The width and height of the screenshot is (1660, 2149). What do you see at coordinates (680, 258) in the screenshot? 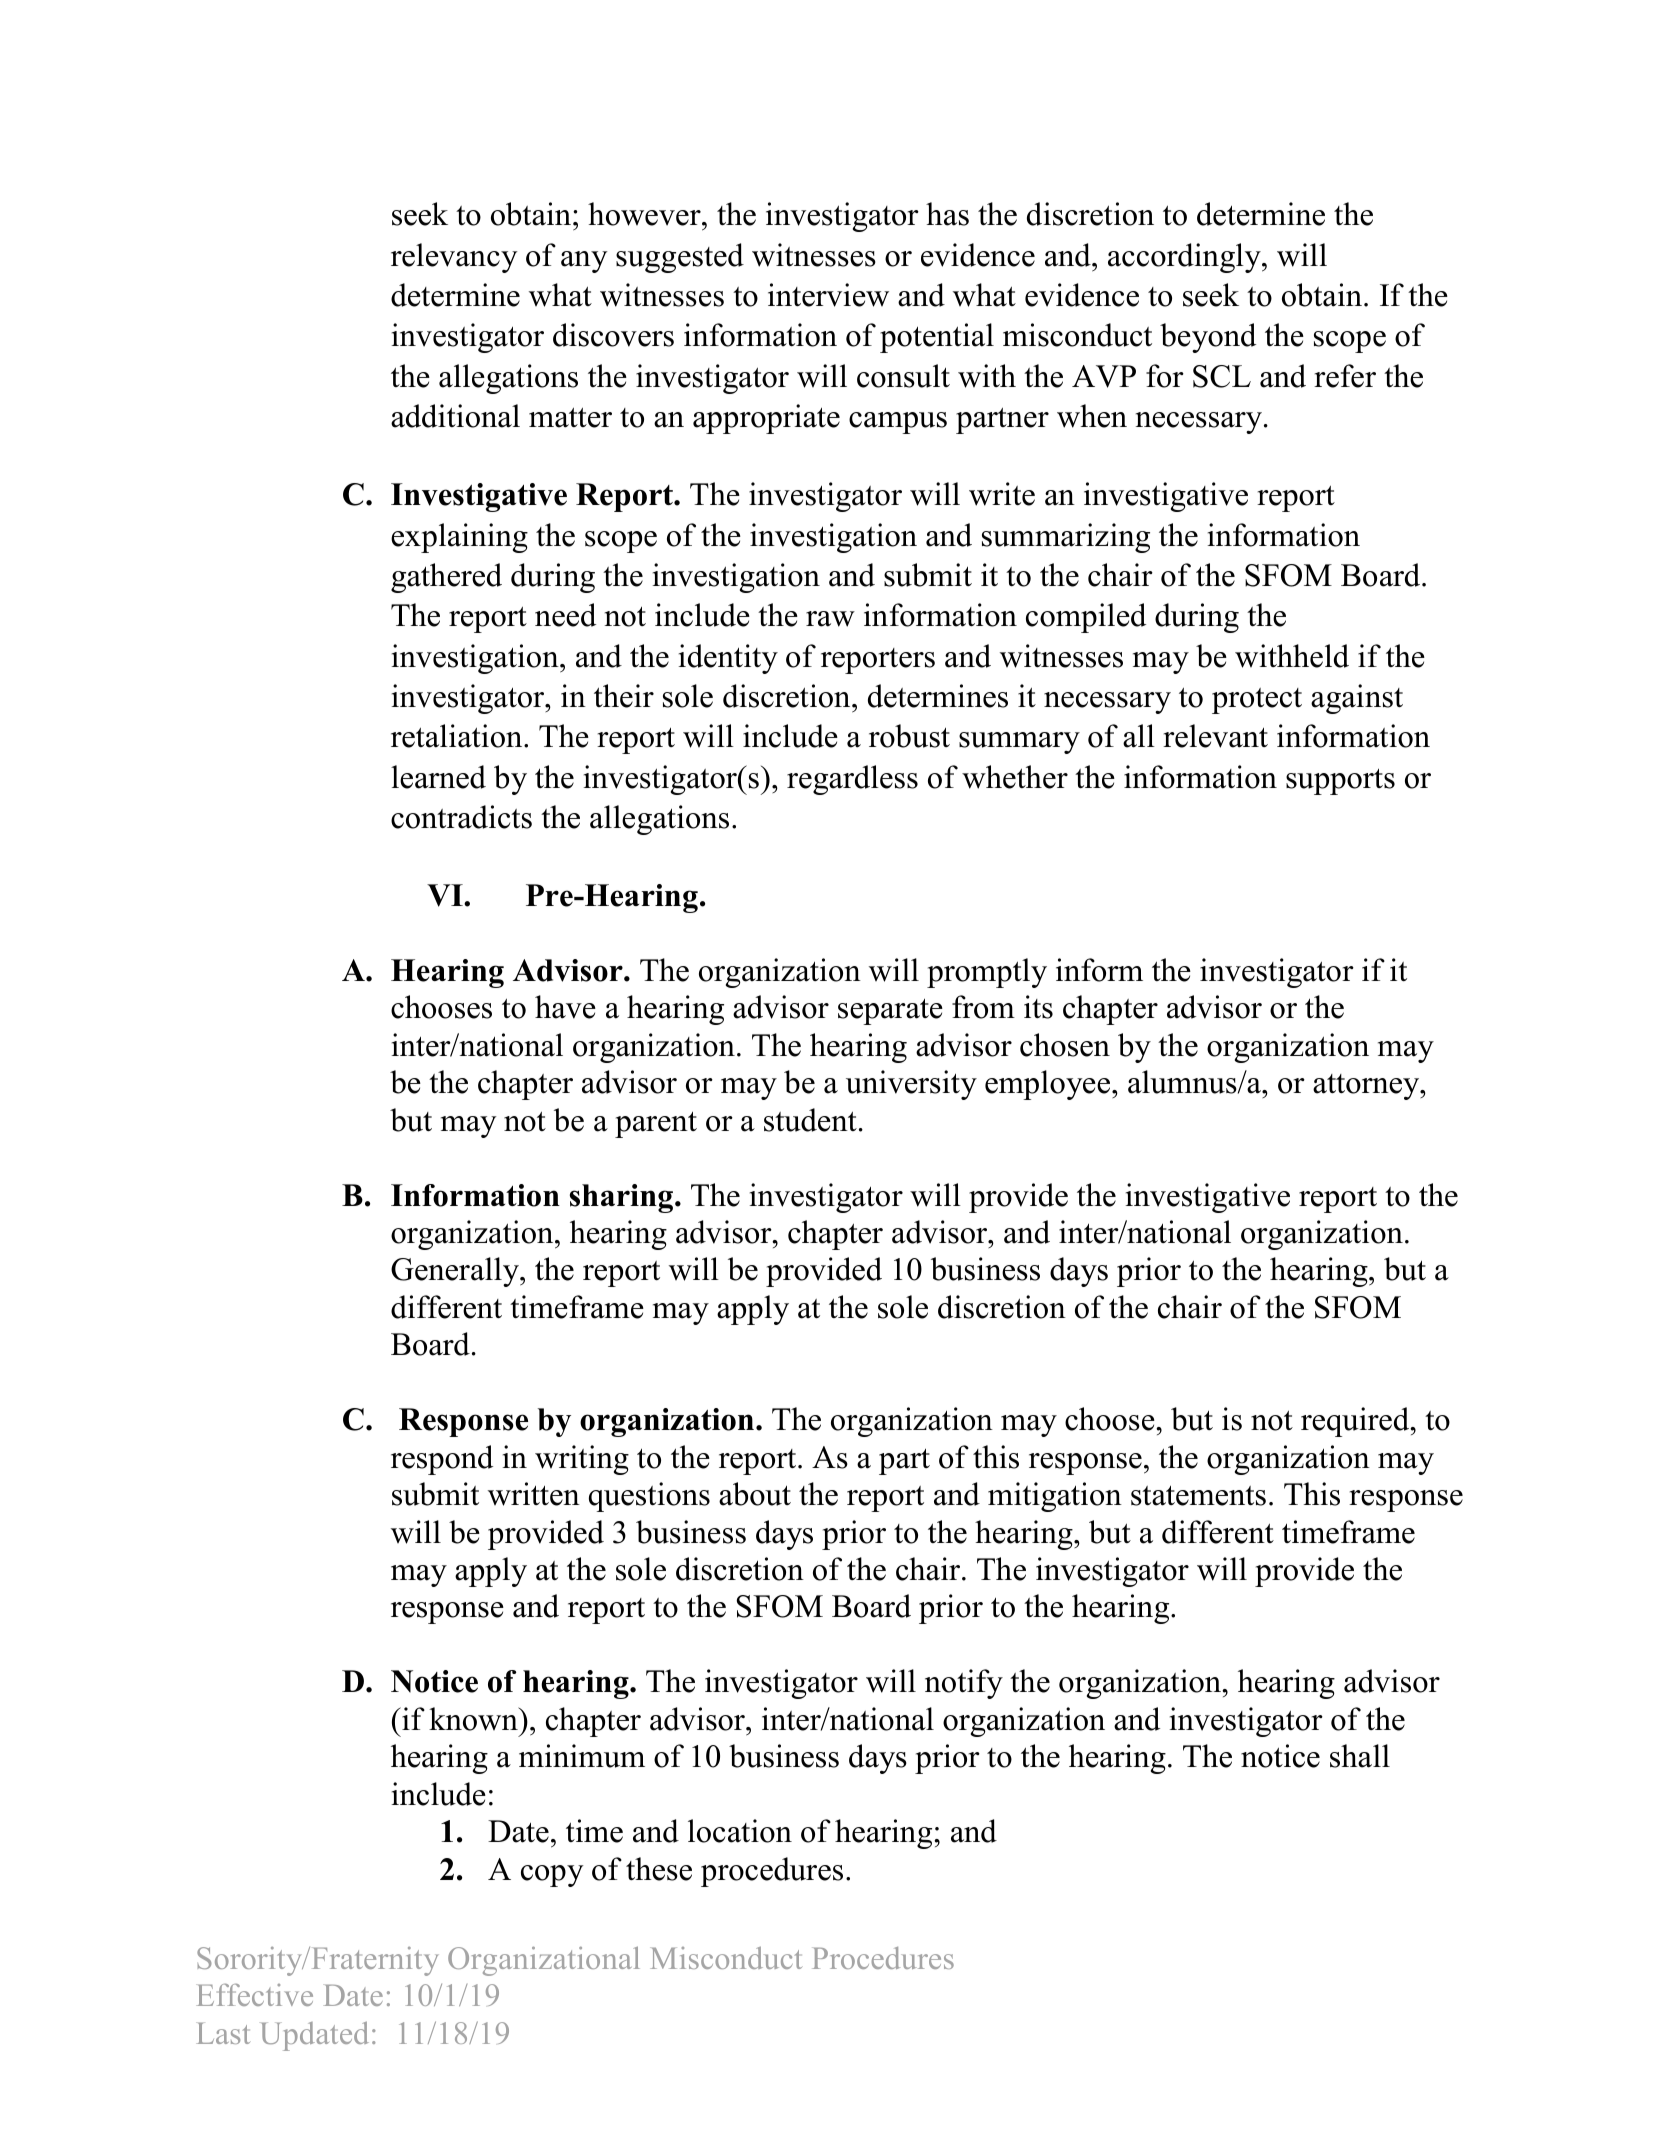
I see `suggested` at bounding box center [680, 258].
